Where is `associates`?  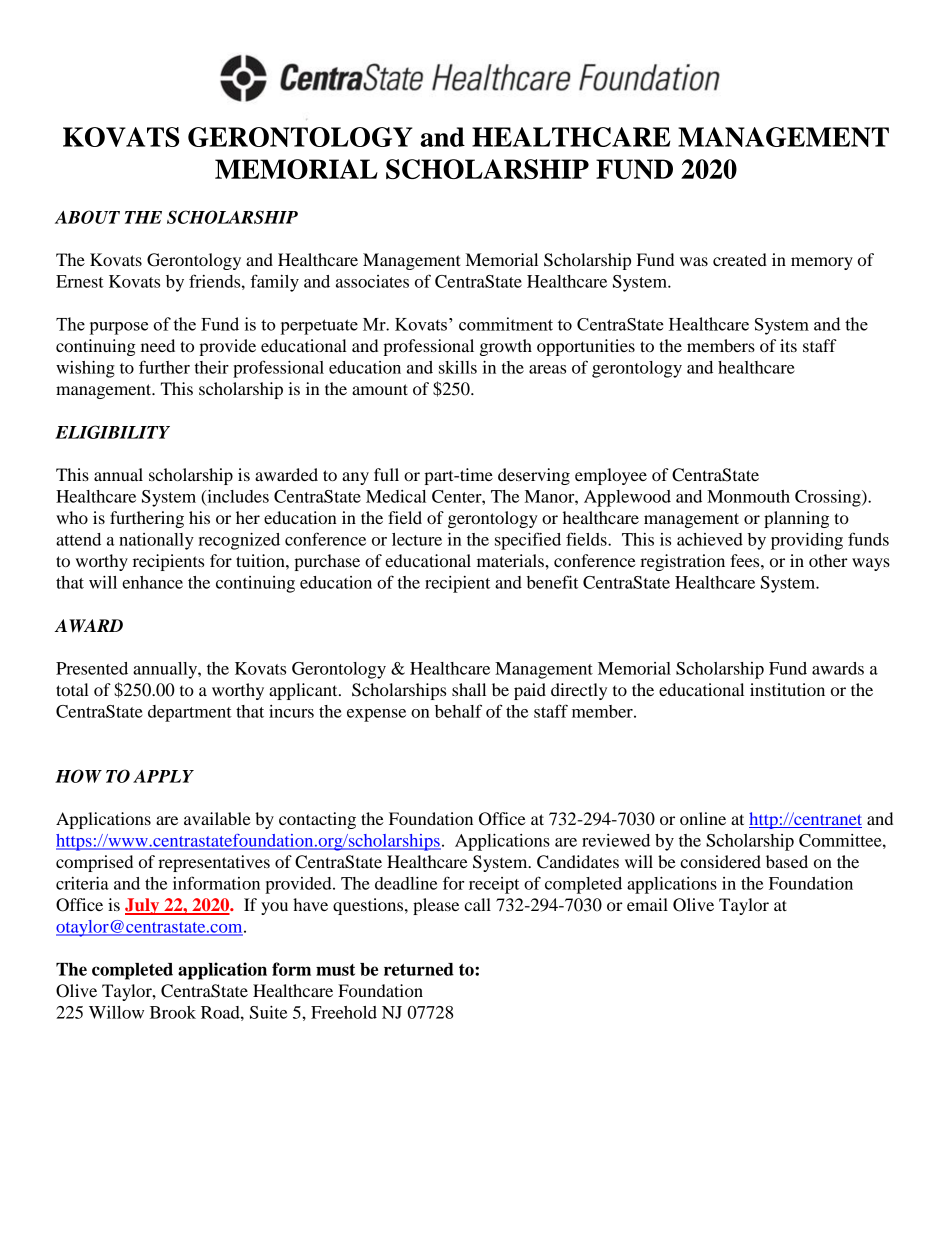
associates is located at coordinates (372, 281).
